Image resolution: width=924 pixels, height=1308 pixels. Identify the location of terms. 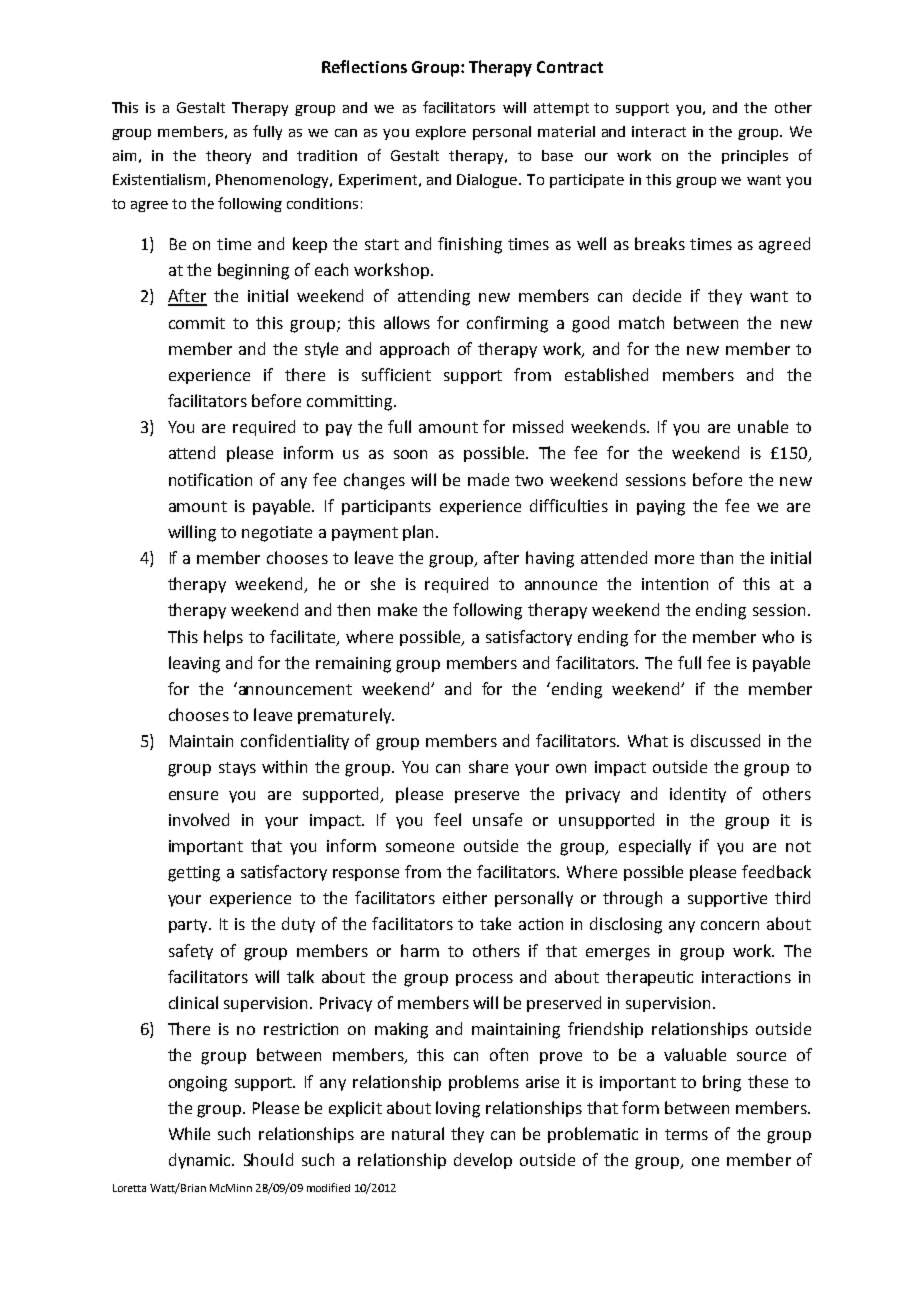
(686, 1134).
